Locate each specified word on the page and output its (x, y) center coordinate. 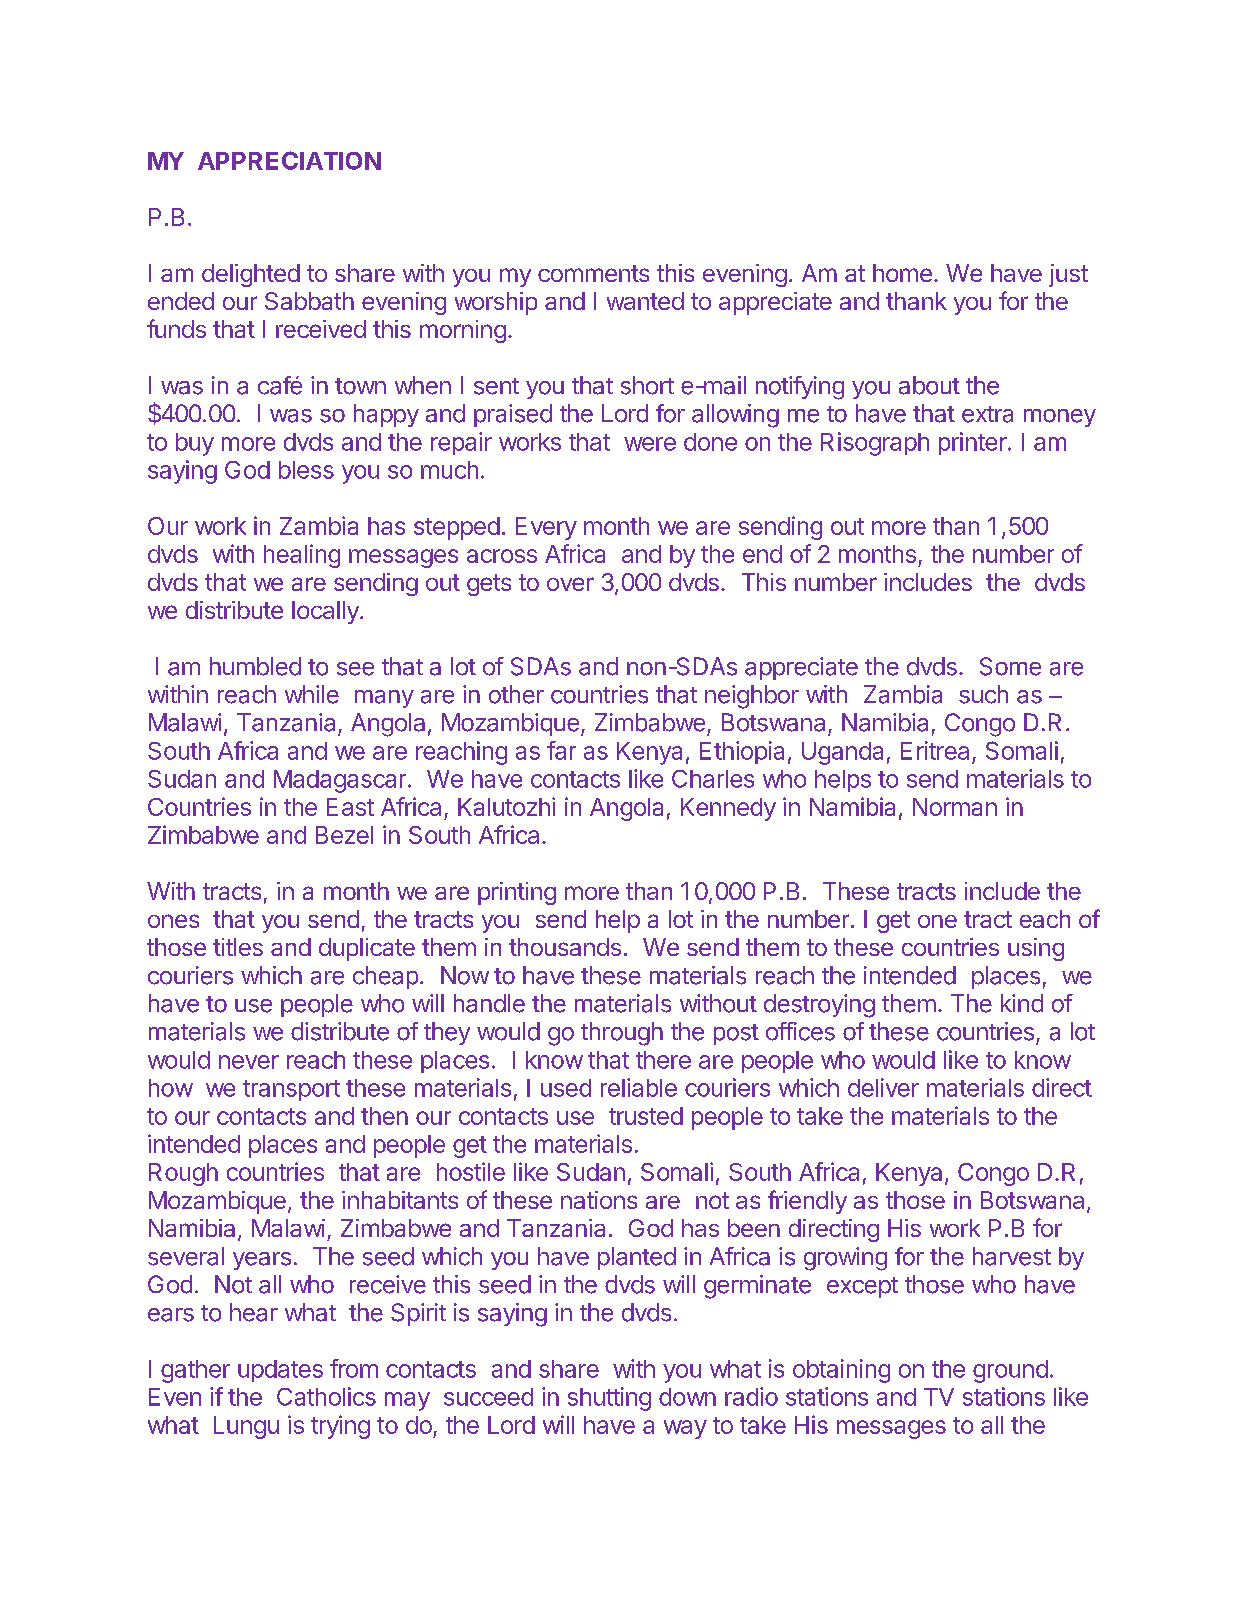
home (902, 273)
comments (593, 273)
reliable (639, 1087)
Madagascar (340, 781)
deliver (883, 1087)
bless (306, 470)
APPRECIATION (289, 160)
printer (974, 443)
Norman (955, 807)
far (561, 750)
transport (291, 1090)
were (650, 444)
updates (280, 1371)
